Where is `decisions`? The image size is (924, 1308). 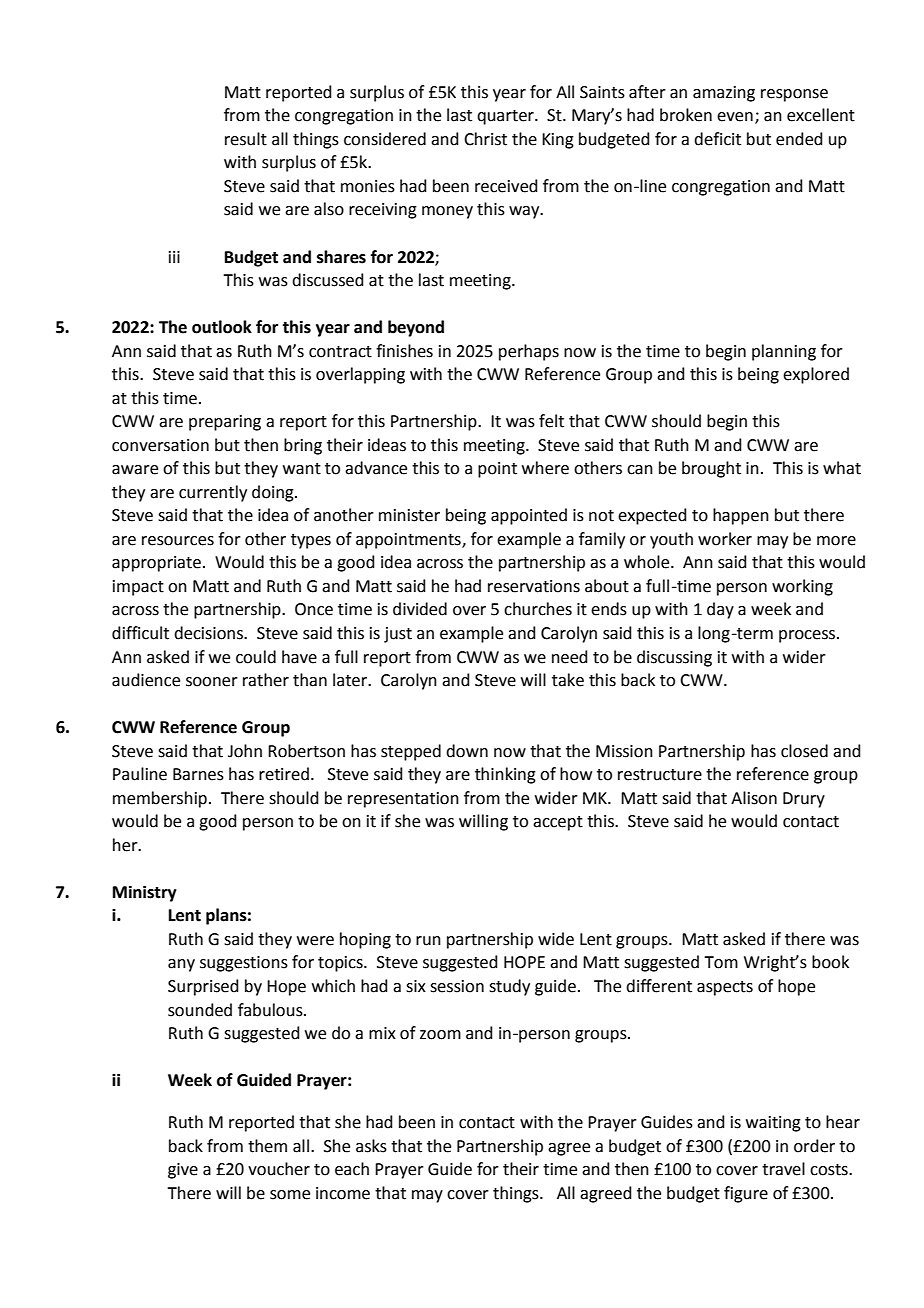
decisions is located at coordinates (210, 633).
